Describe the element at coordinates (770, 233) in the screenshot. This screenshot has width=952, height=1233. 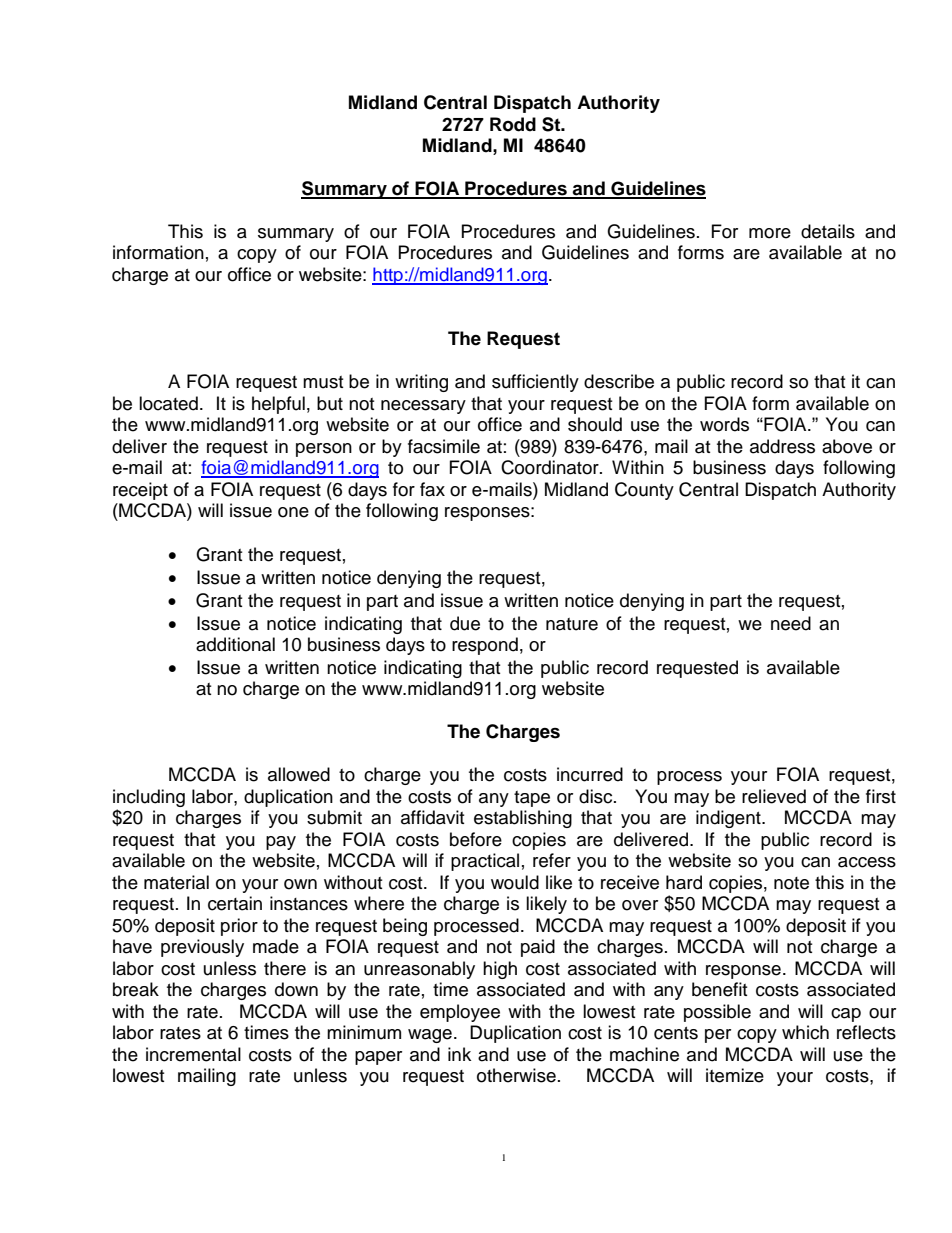
I see `more` at that location.
